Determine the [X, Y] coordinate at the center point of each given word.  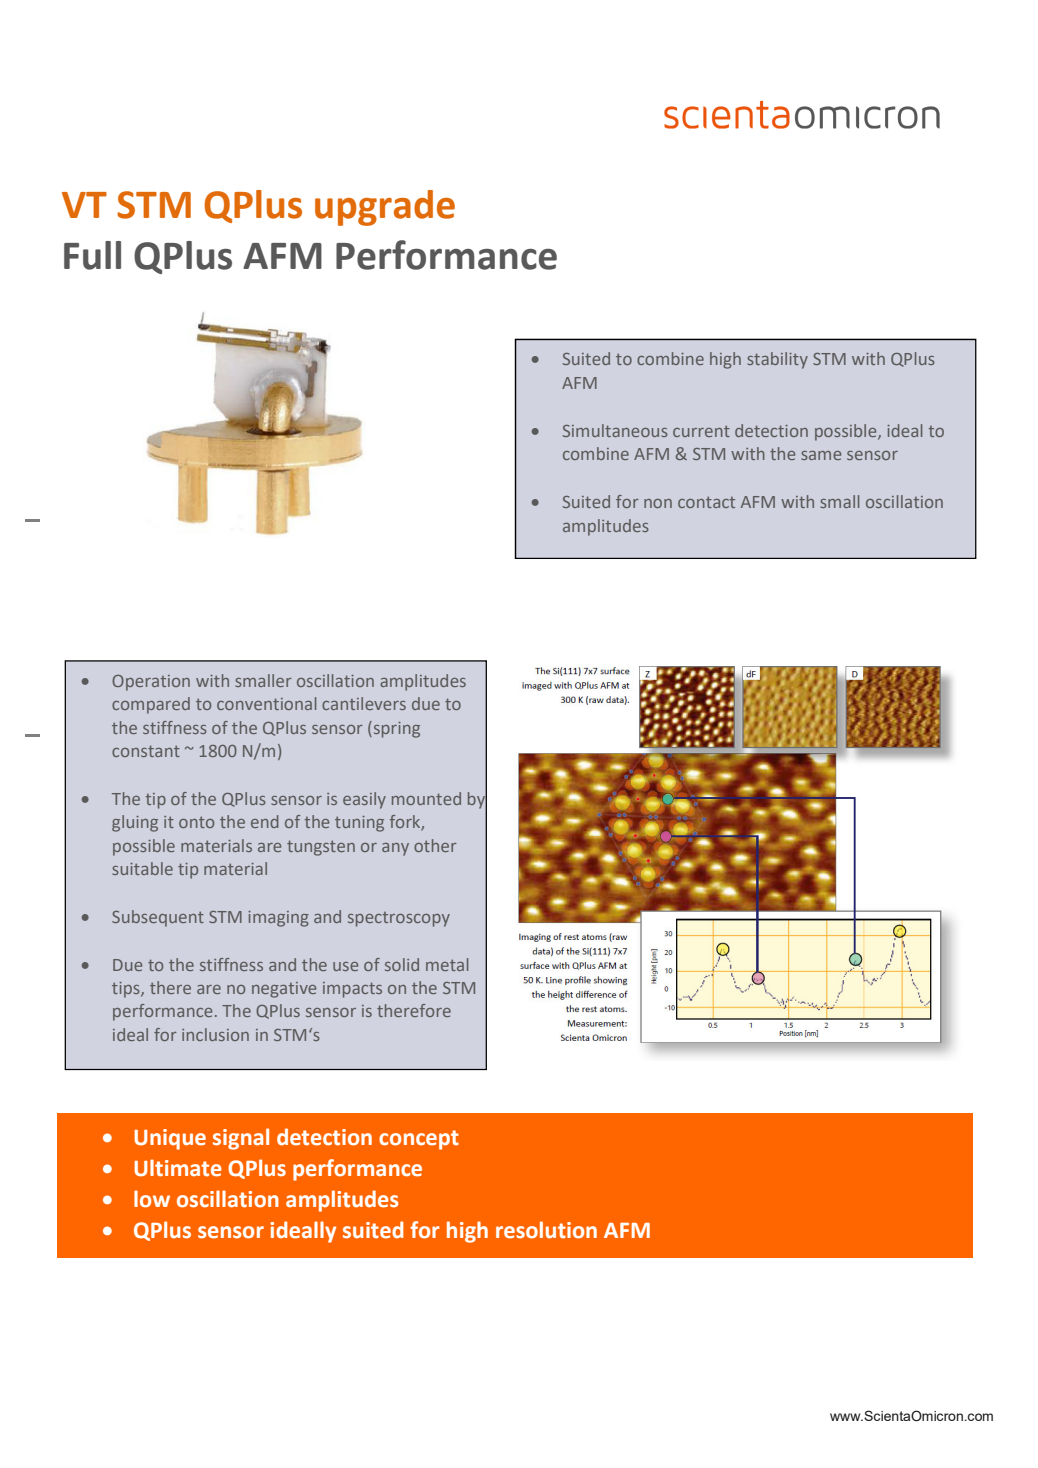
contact [706, 502]
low [152, 1199]
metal [447, 964]
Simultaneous [615, 430]
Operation [151, 683]
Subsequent [158, 918]
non [658, 503]
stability [777, 360]
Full [92, 255]
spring [395, 729]
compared [151, 705]
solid [402, 964]
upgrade [385, 208]
